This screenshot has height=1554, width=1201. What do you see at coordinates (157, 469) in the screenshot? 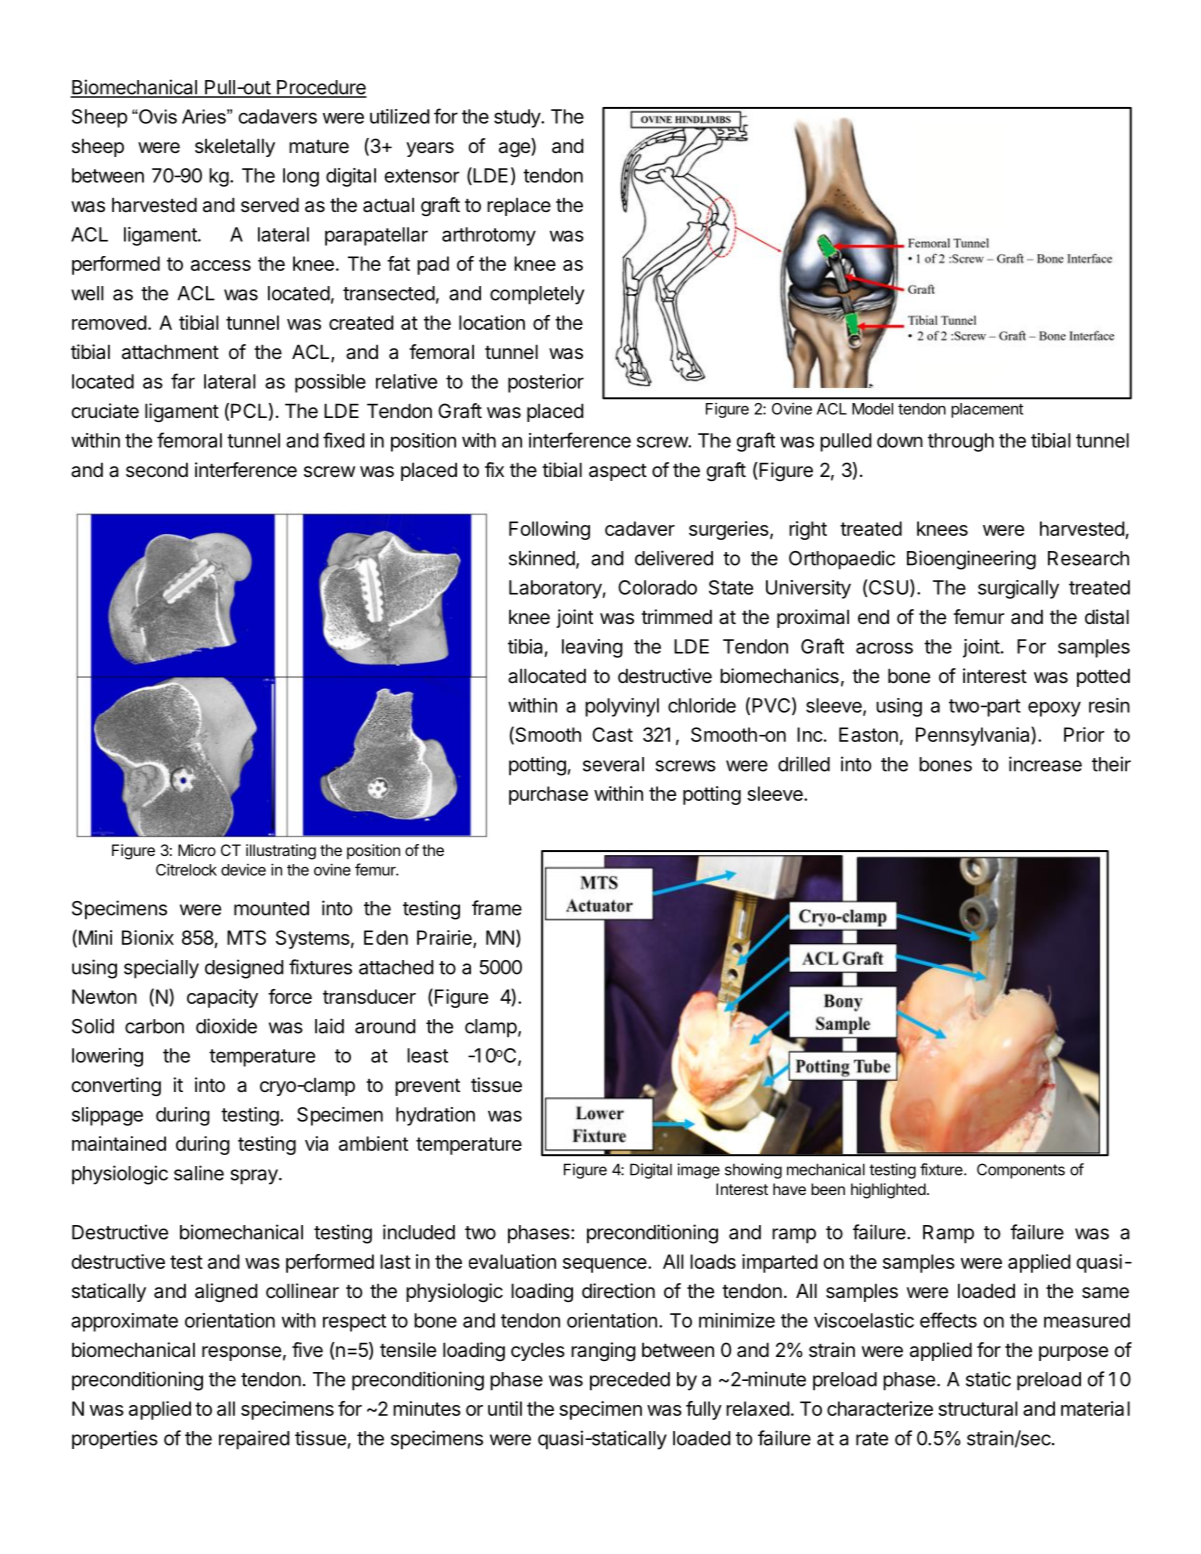
I see `second` at bounding box center [157, 469].
